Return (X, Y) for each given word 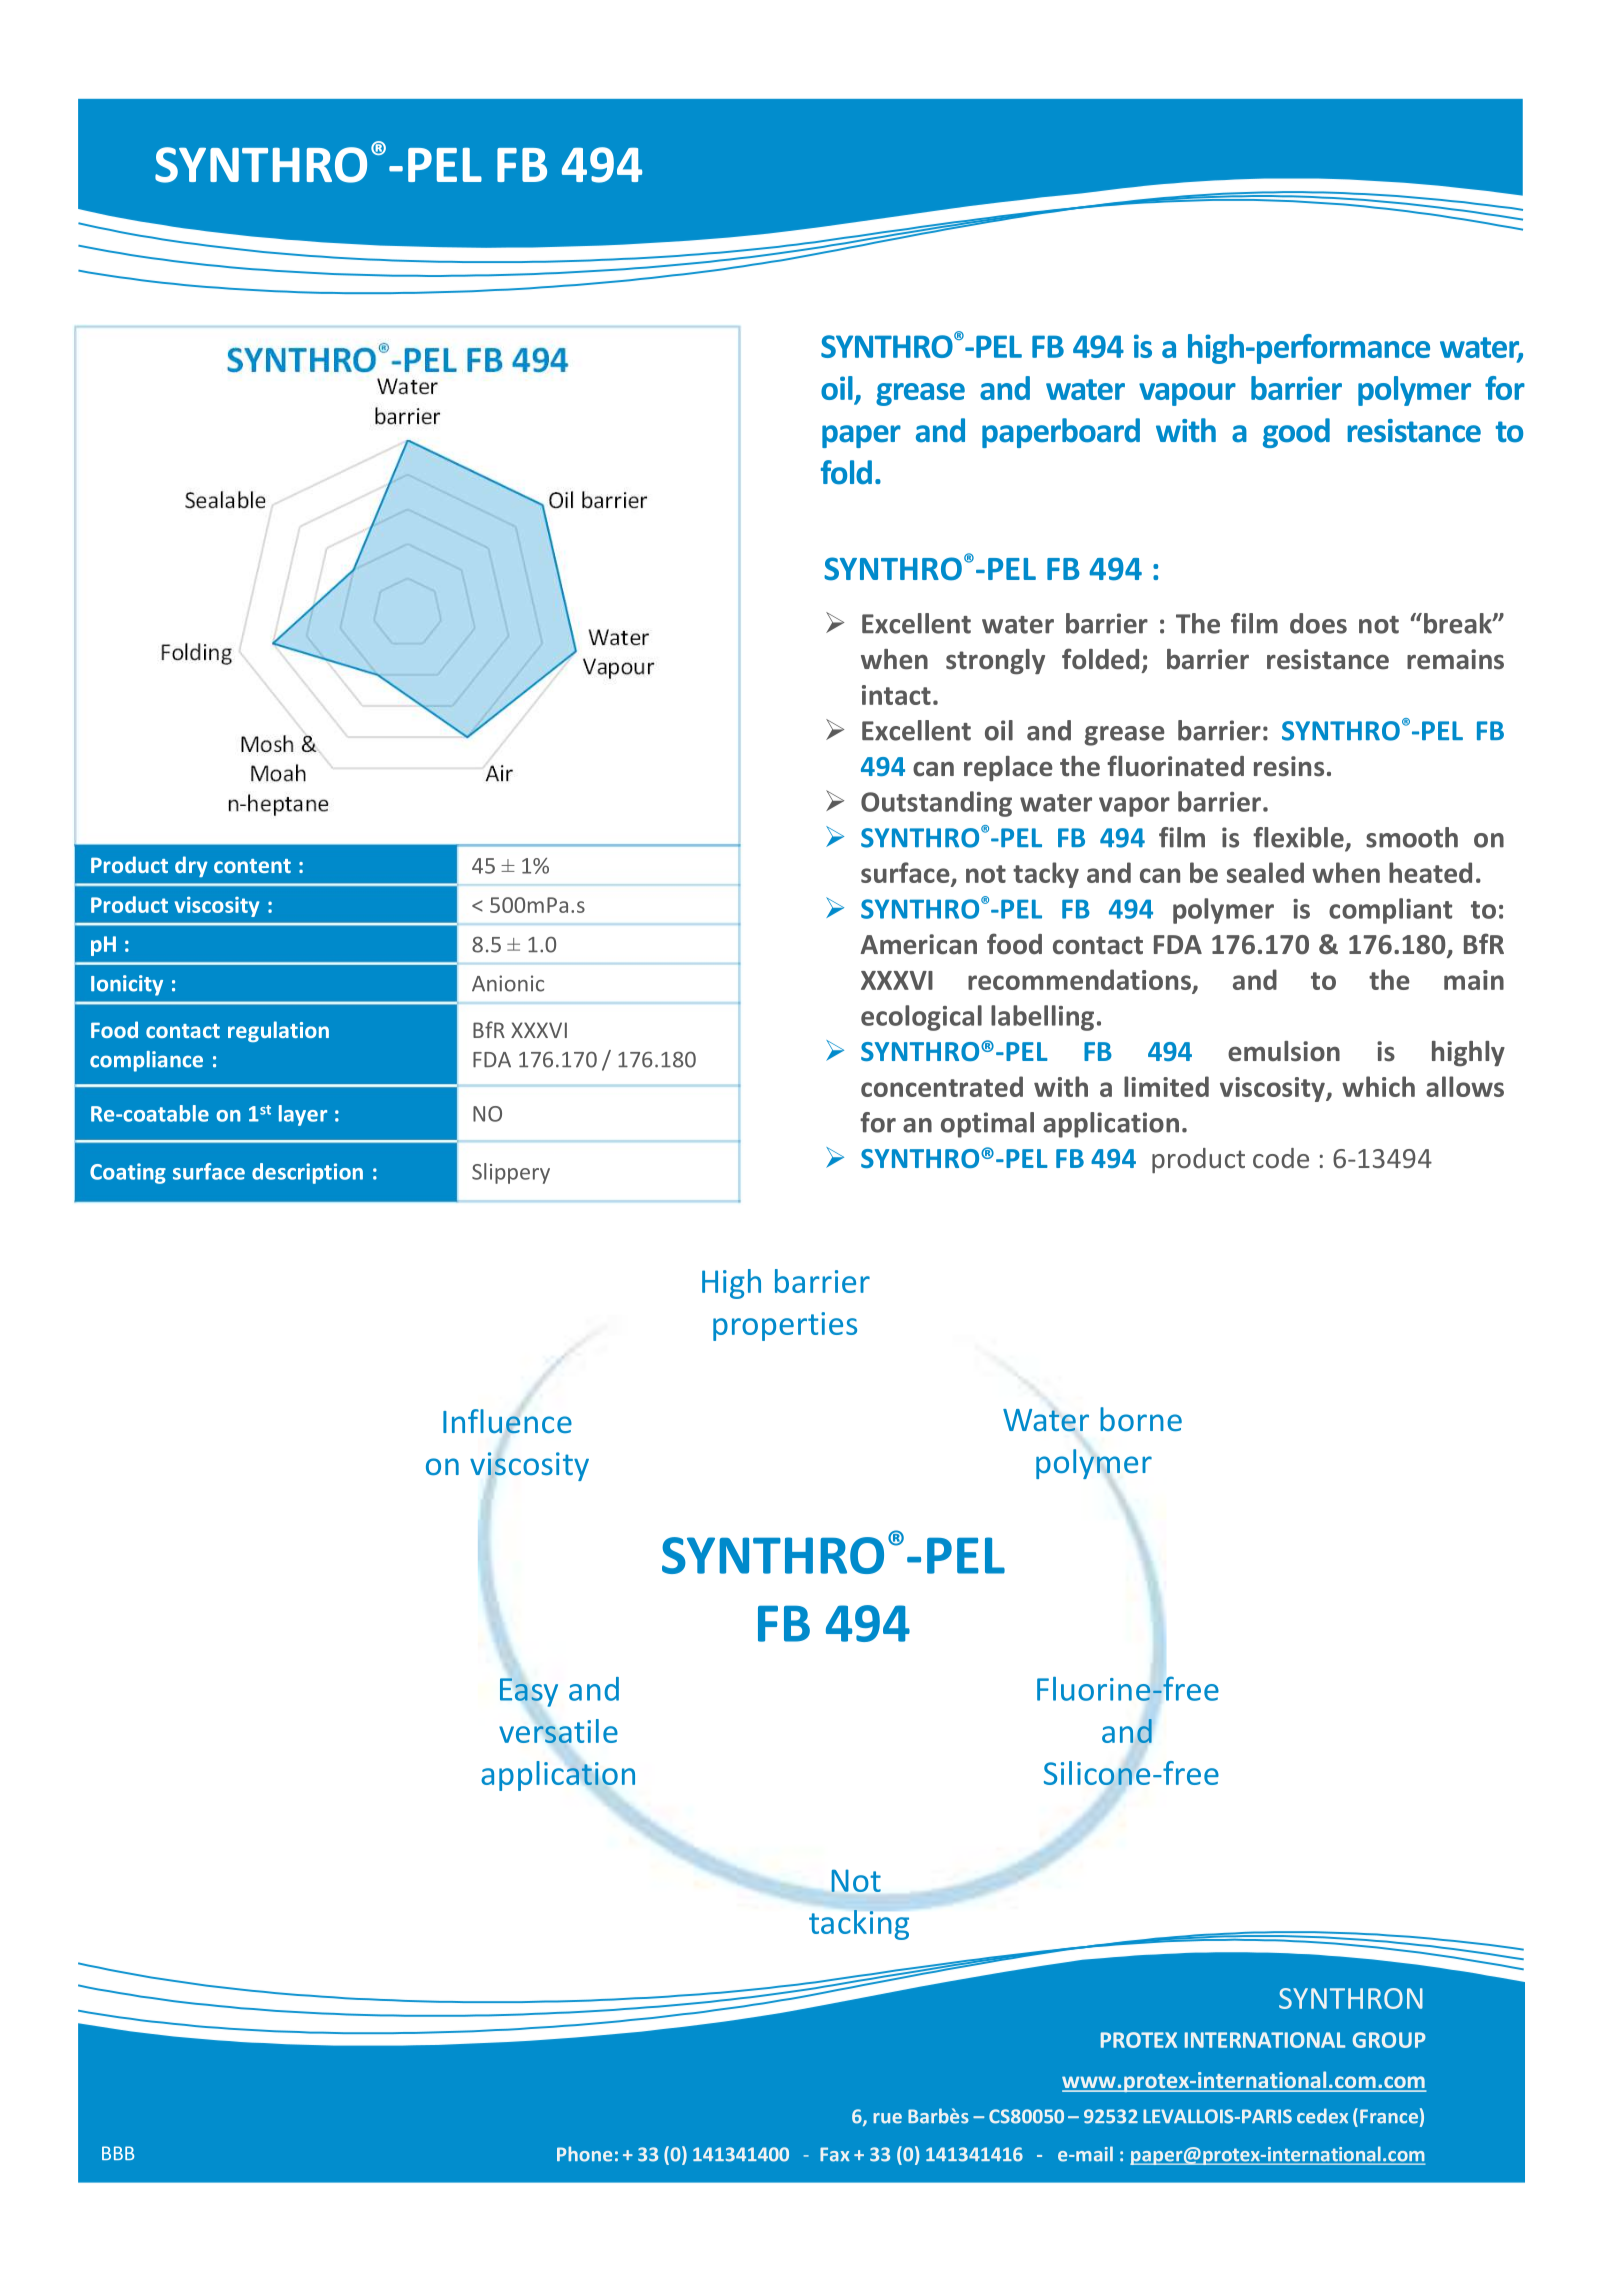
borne (1141, 1419)
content (252, 866)
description (307, 1173)
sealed (1265, 872)
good (1296, 433)
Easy (529, 1692)
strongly (995, 662)
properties (785, 1326)
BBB (118, 2153)
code (1281, 1158)
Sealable (225, 499)
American (919, 944)
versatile (558, 1731)
